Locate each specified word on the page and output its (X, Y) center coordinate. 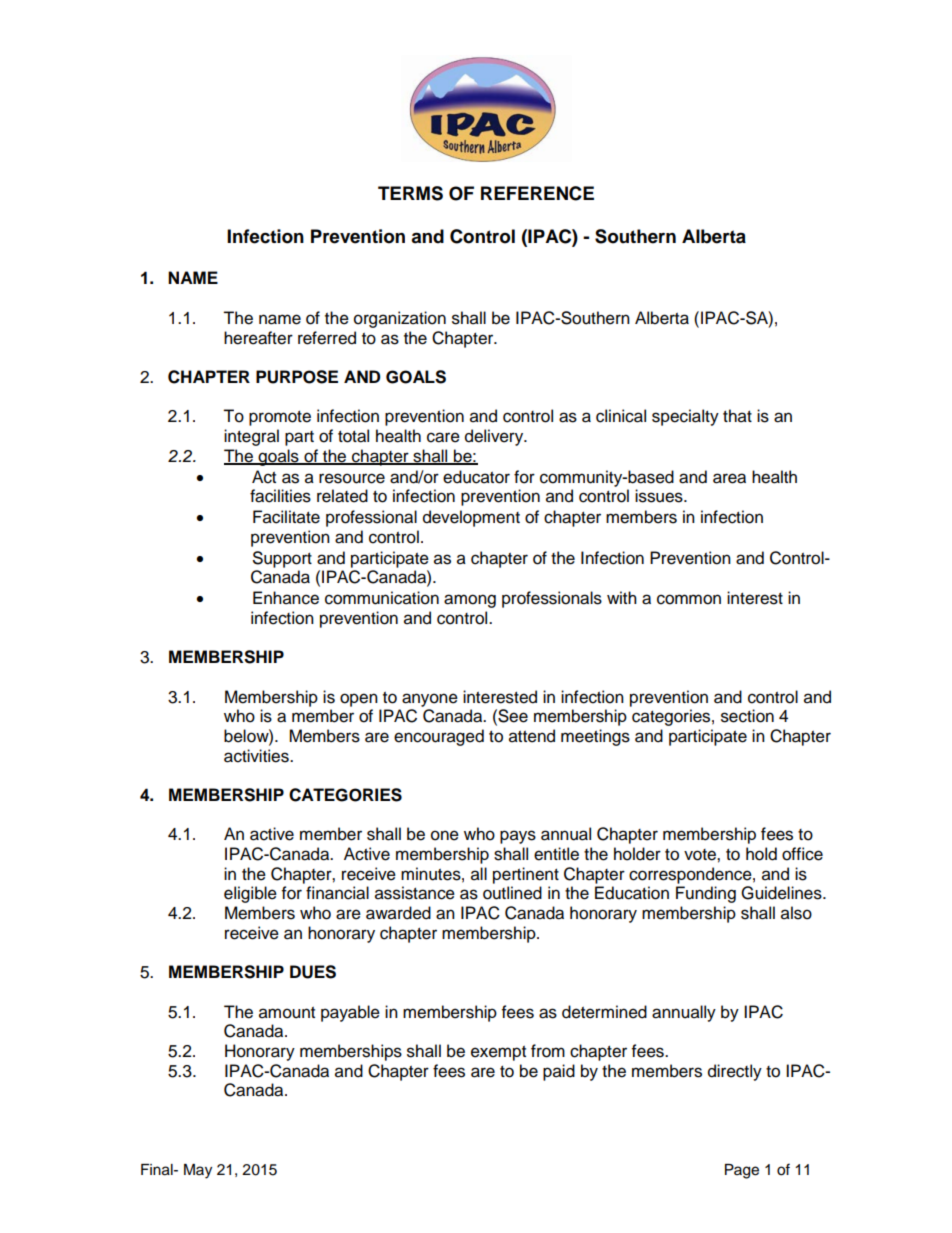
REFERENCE (537, 193)
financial (337, 893)
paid (559, 1072)
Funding (706, 894)
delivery (495, 437)
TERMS (410, 193)
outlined (512, 893)
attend (532, 736)
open (359, 700)
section (747, 716)
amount (287, 1013)
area (729, 478)
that (737, 416)
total (353, 436)
